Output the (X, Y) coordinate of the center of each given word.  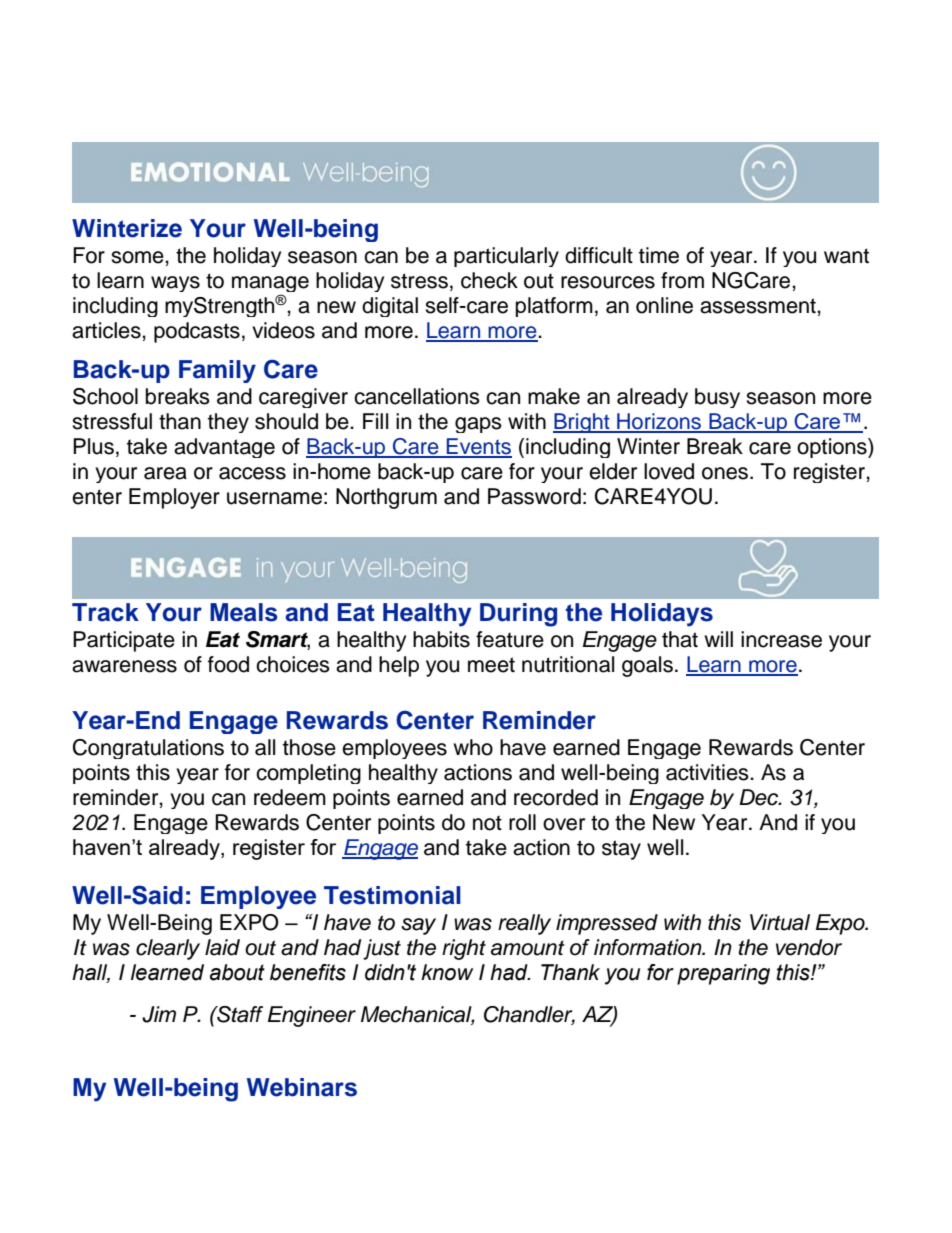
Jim (159, 1014)
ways (175, 284)
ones (726, 473)
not (487, 823)
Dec (760, 797)
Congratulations (148, 749)
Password (534, 496)
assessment (759, 306)
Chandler (529, 1015)
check (489, 280)
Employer (174, 498)
